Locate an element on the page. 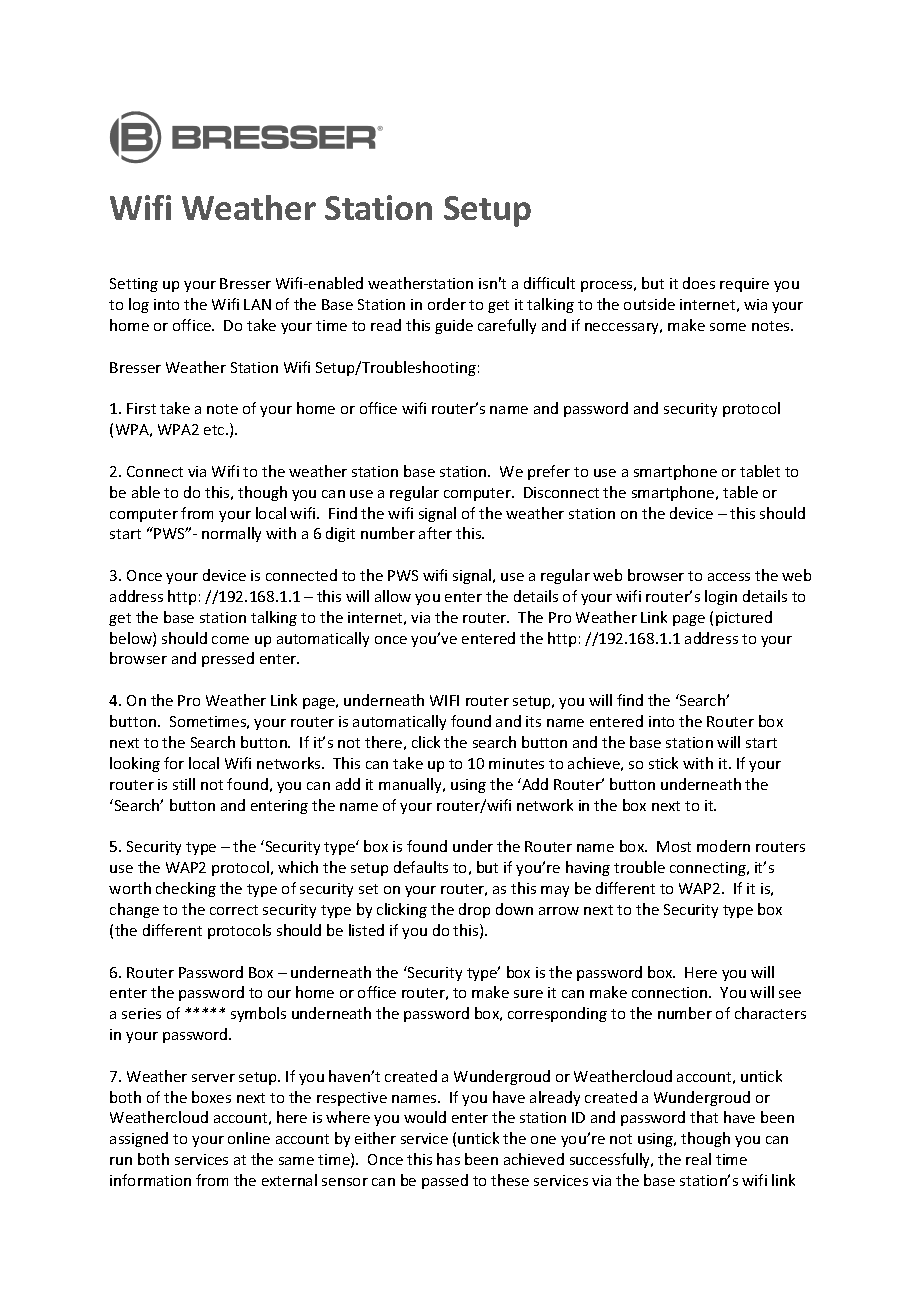 This image has height=1308, width=924. sure is located at coordinates (528, 994).
